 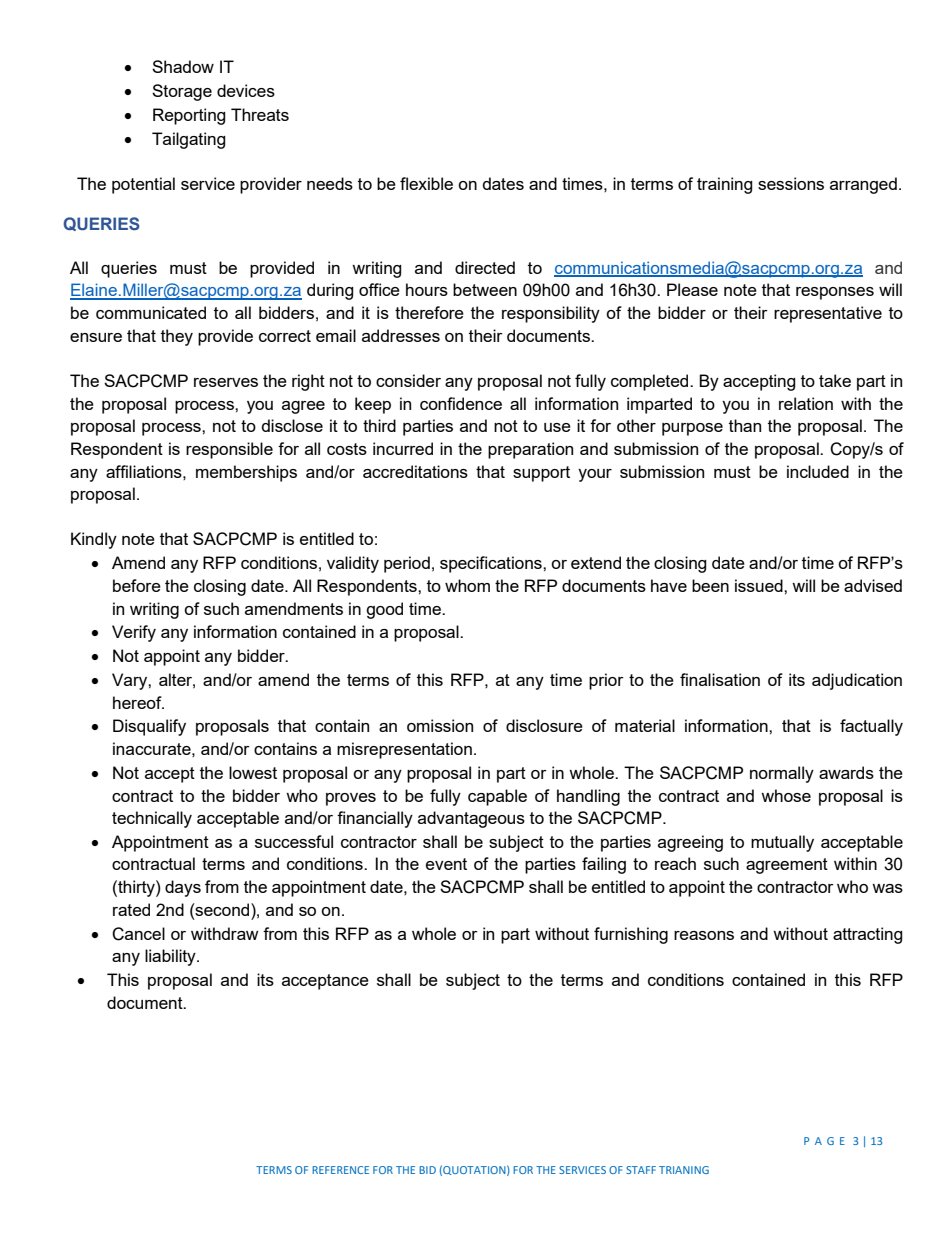 I want to click on STAFF, so click(x=641, y=1170).
